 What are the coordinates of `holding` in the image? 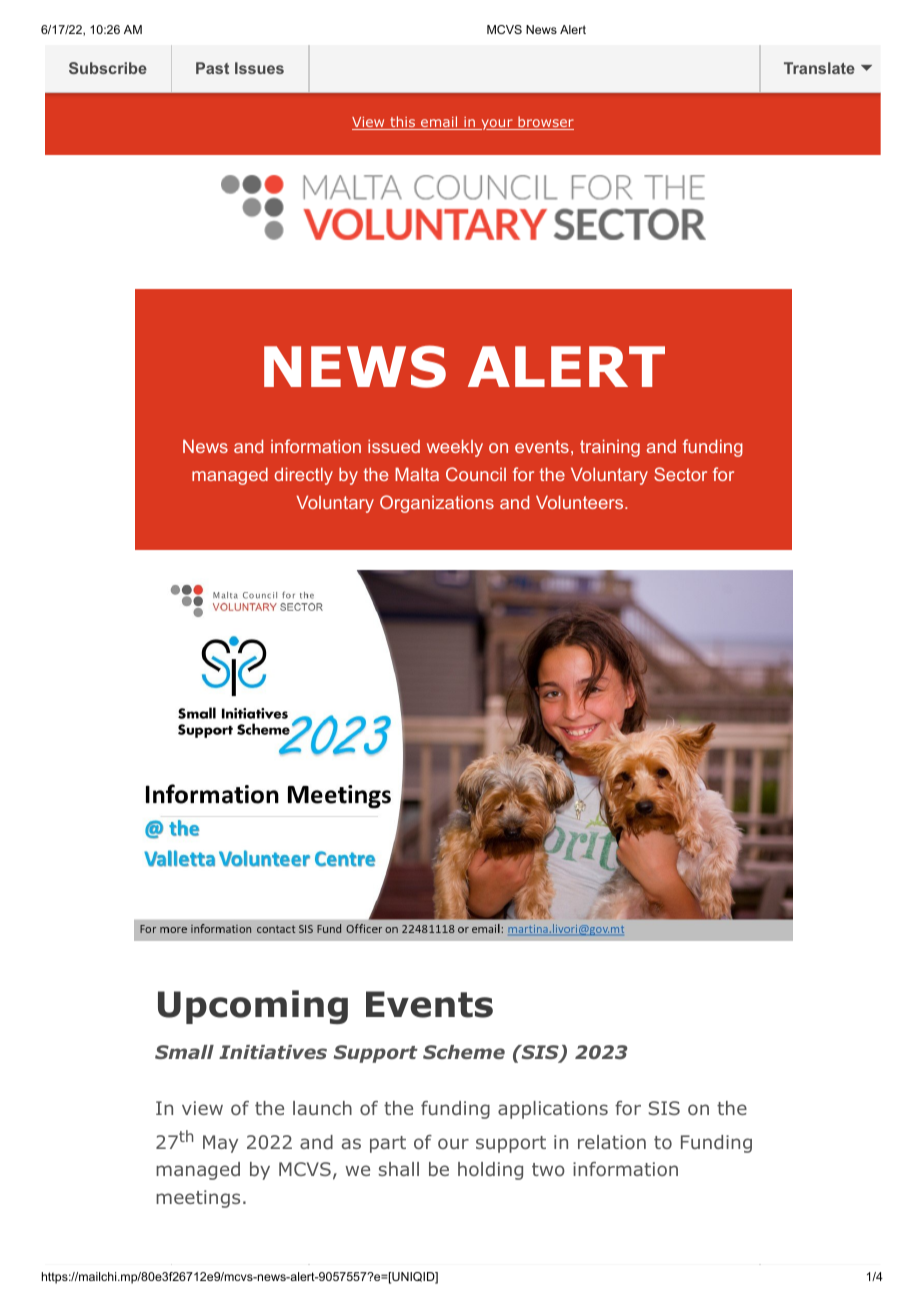 It's located at (490, 1171).
